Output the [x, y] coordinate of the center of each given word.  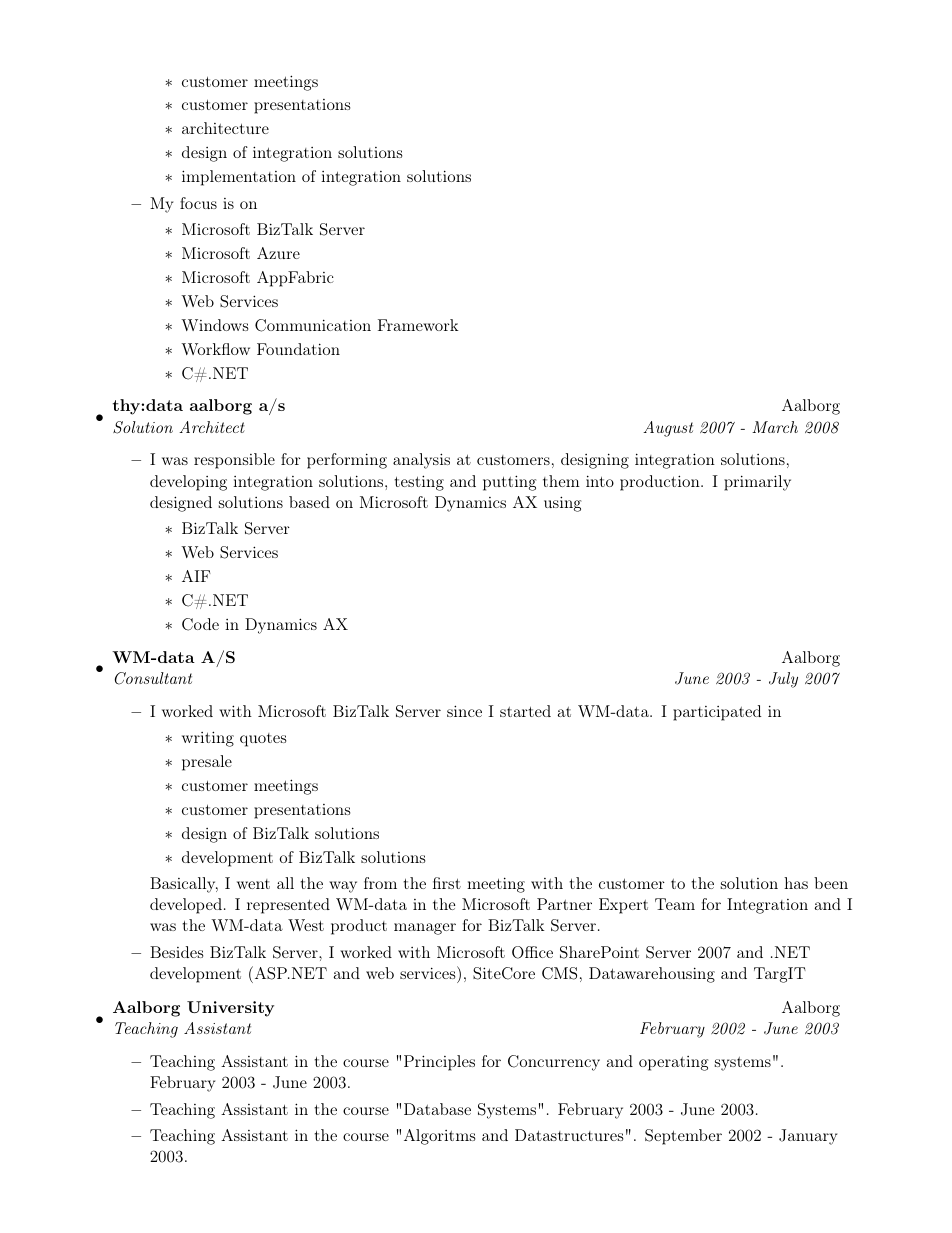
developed [186, 906]
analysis [421, 461]
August [668, 429]
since [464, 711]
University [230, 1009]
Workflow [215, 349]
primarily [757, 483]
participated [717, 713]
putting [509, 483]
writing [208, 739]
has [796, 883]
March [775, 427]
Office [532, 952]
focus [198, 203]
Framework [418, 325]
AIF [196, 576]
